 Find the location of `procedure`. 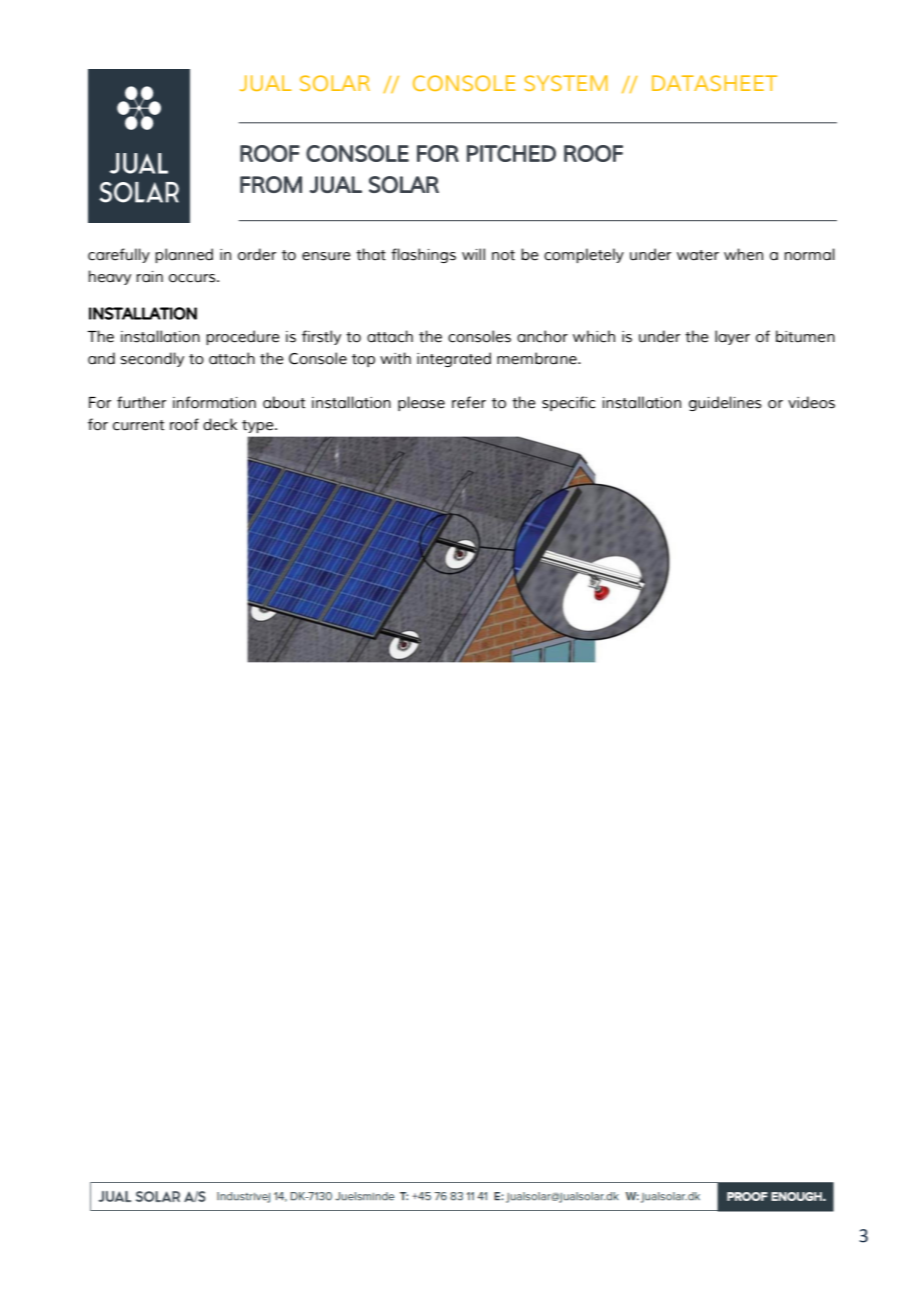

procedure is located at coordinates (243, 337).
